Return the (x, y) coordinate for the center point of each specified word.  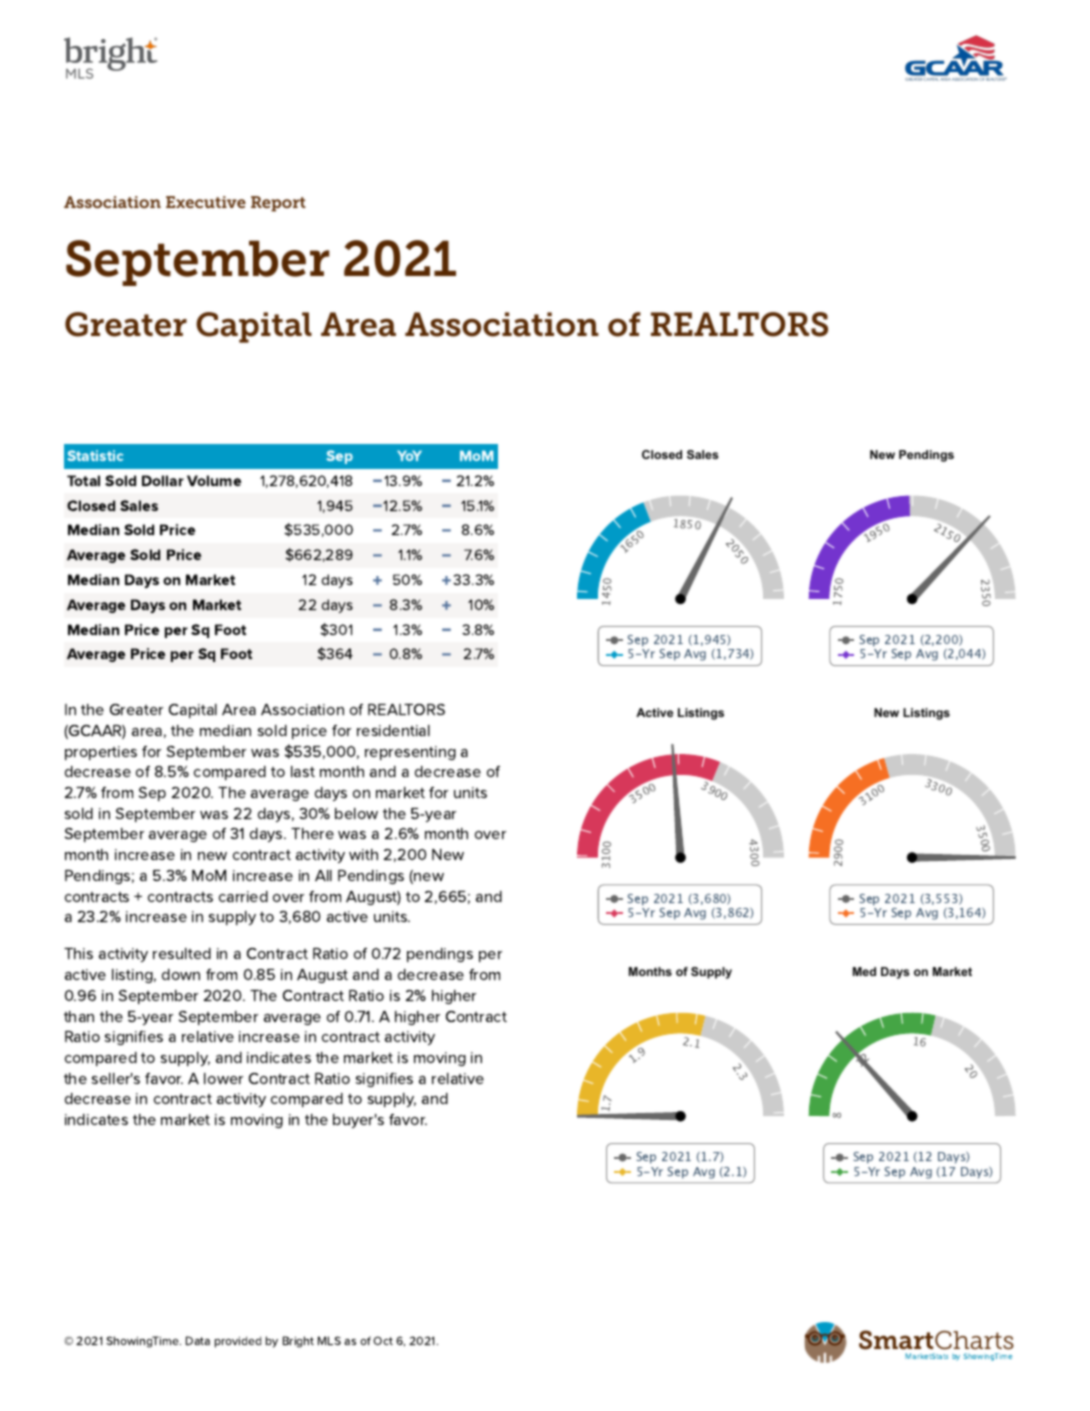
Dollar (163, 480)
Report (278, 204)
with (363, 854)
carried (243, 896)
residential (393, 730)
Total (83, 480)
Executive (206, 202)
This (78, 953)
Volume (214, 480)
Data (198, 1340)
